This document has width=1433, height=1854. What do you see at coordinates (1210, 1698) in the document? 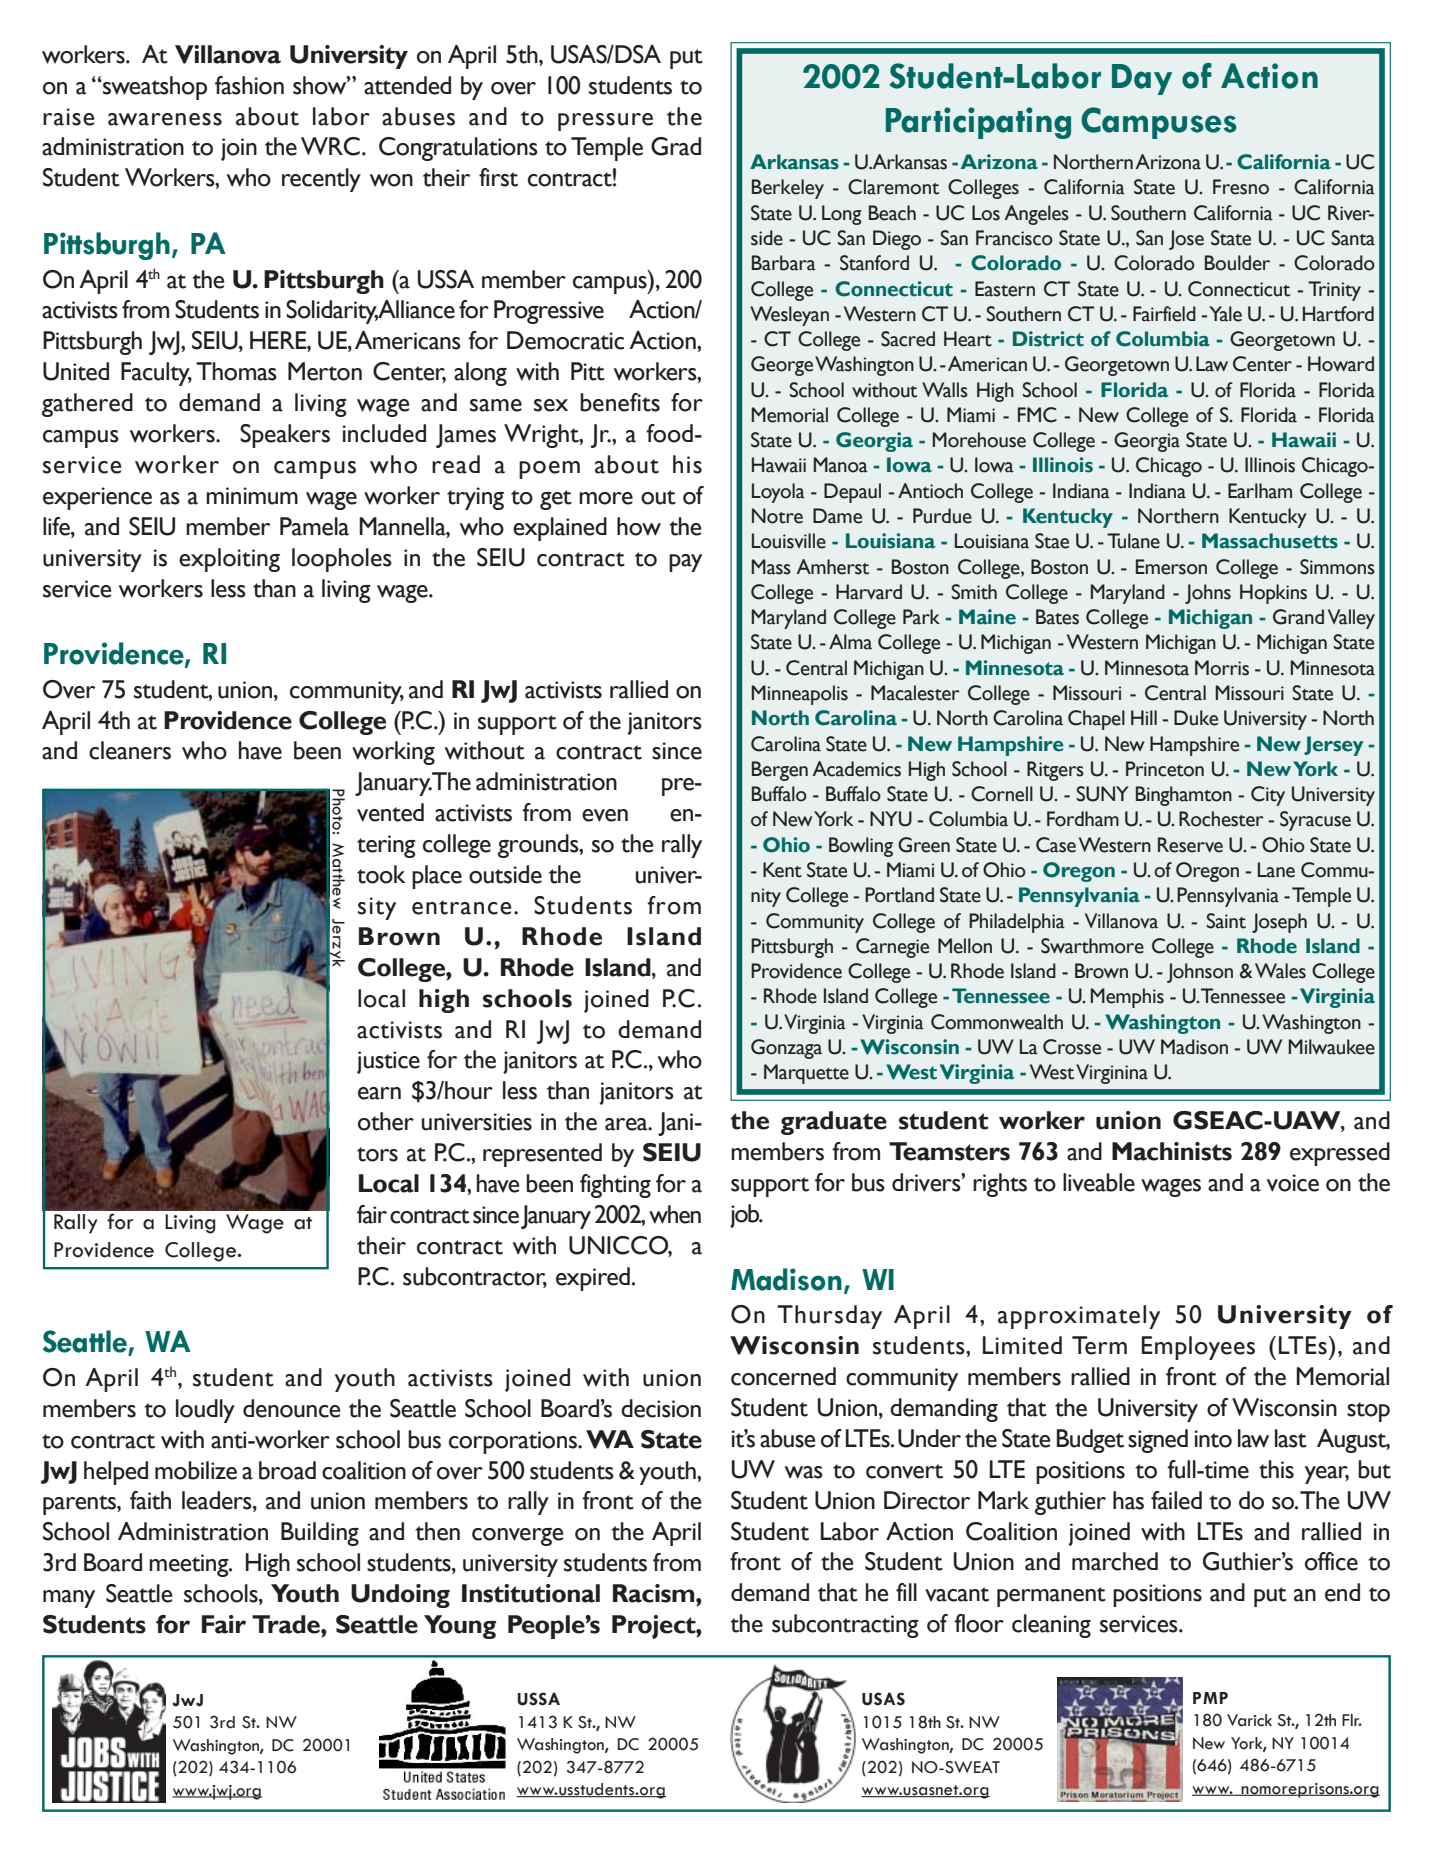
I see `PMP` at bounding box center [1210, 1698].
